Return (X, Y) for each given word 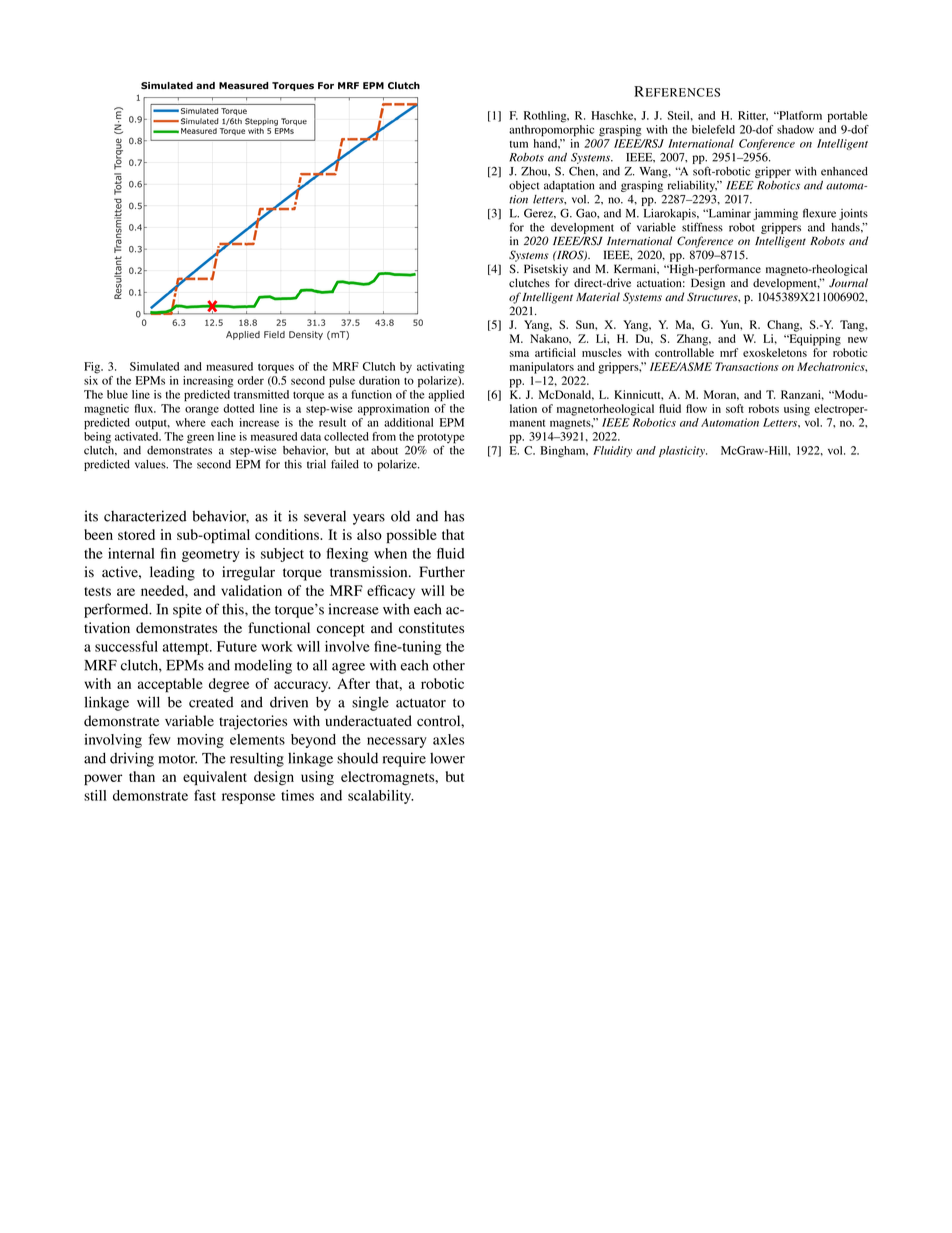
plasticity (683, 451)
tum (519, 144)
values (151, 464)
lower (447, 758)
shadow (795, 129)
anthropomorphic (551, 131)
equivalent (215, 778)
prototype (441, 439)
